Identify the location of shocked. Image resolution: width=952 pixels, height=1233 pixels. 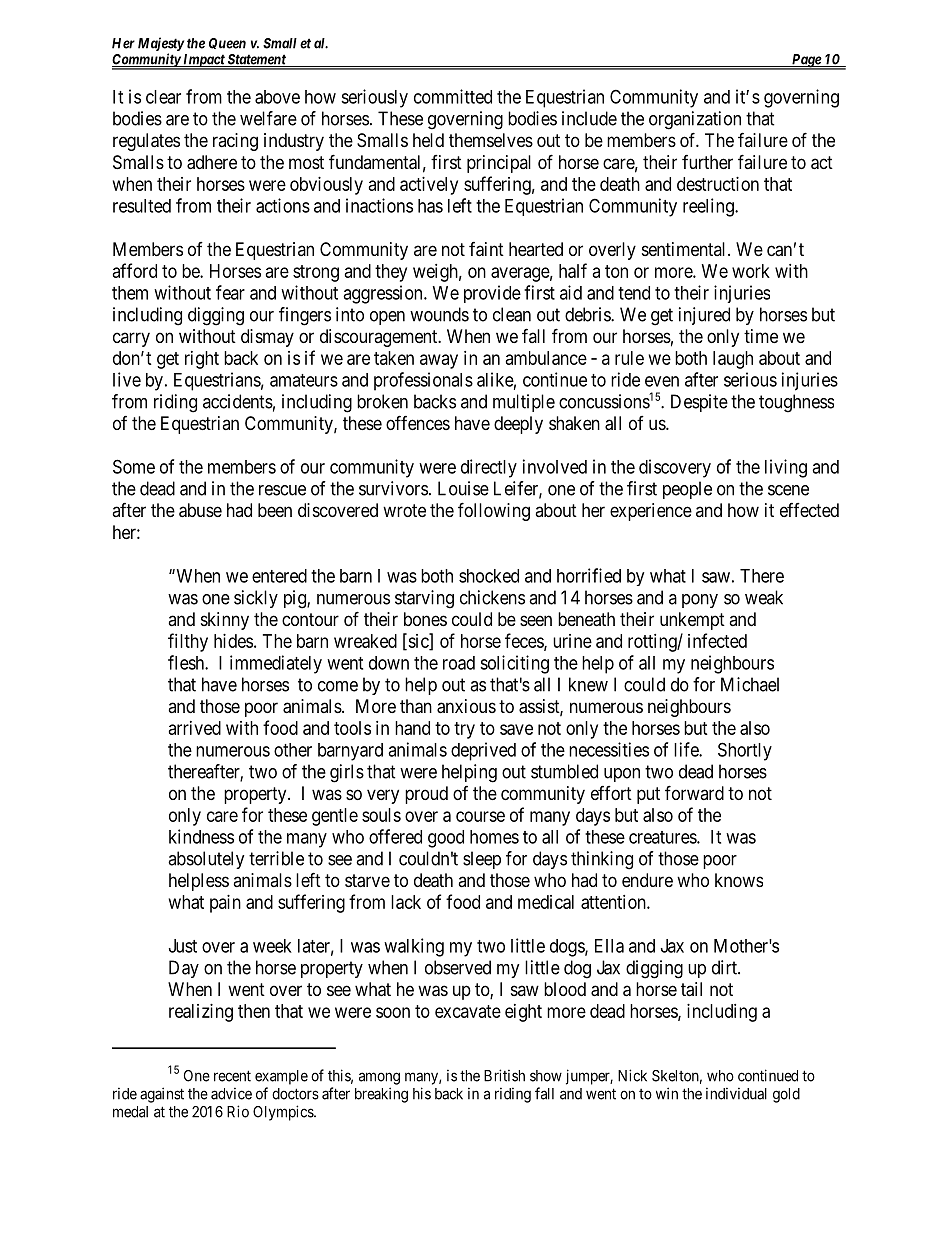
(489, 576).
